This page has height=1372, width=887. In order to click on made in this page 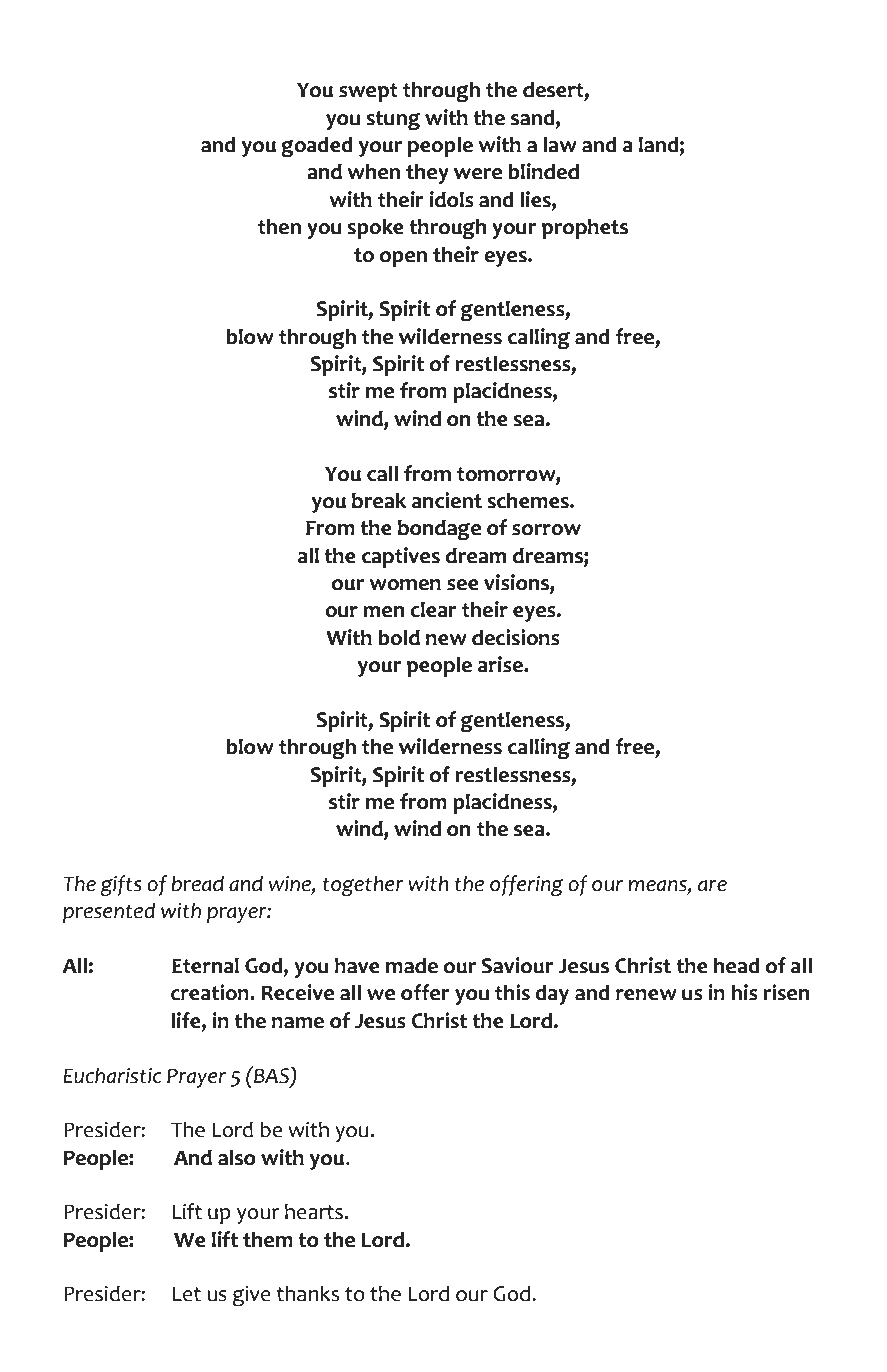, I will do `click(412, 965)`.
